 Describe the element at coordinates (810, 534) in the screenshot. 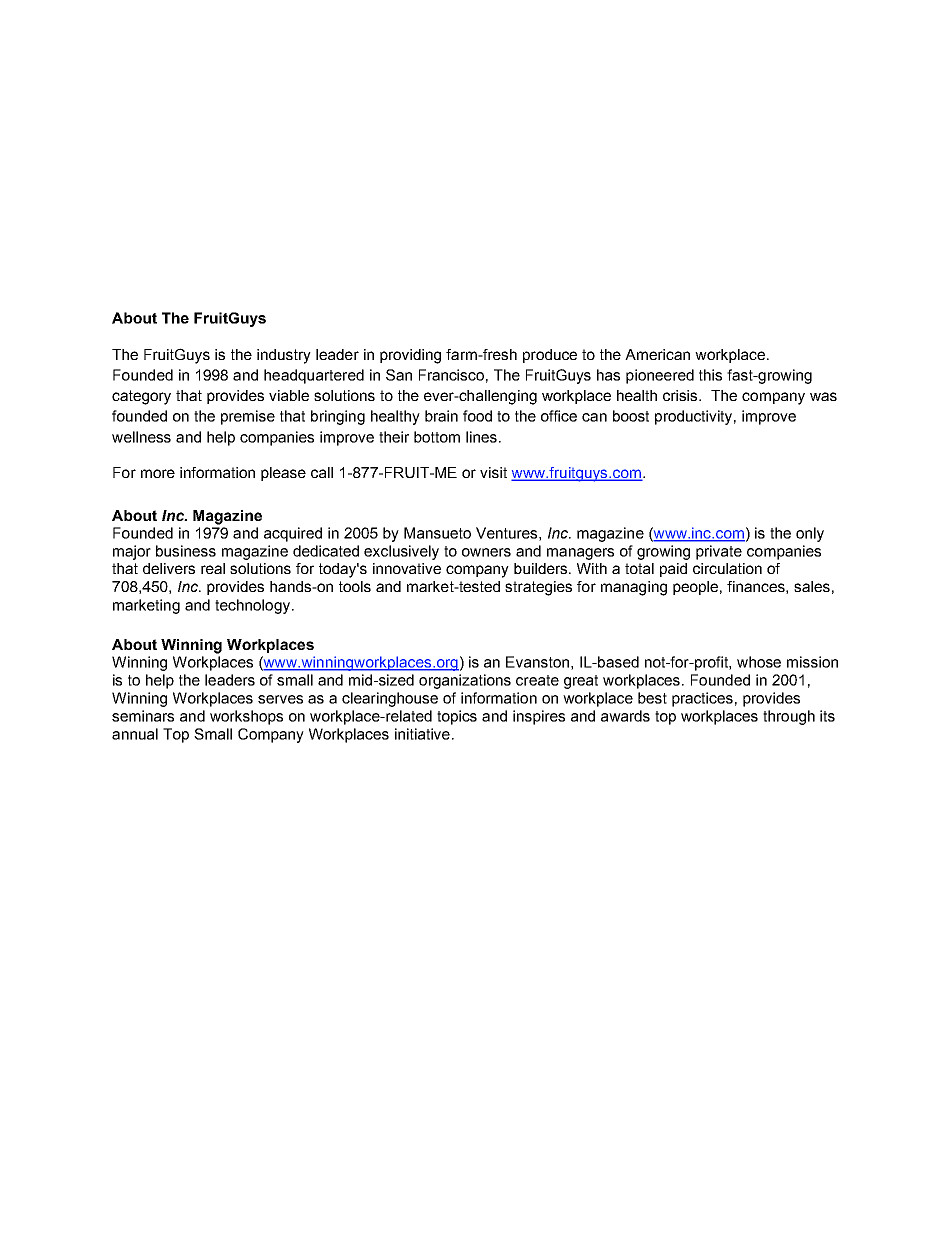

I see `only` at that location.
